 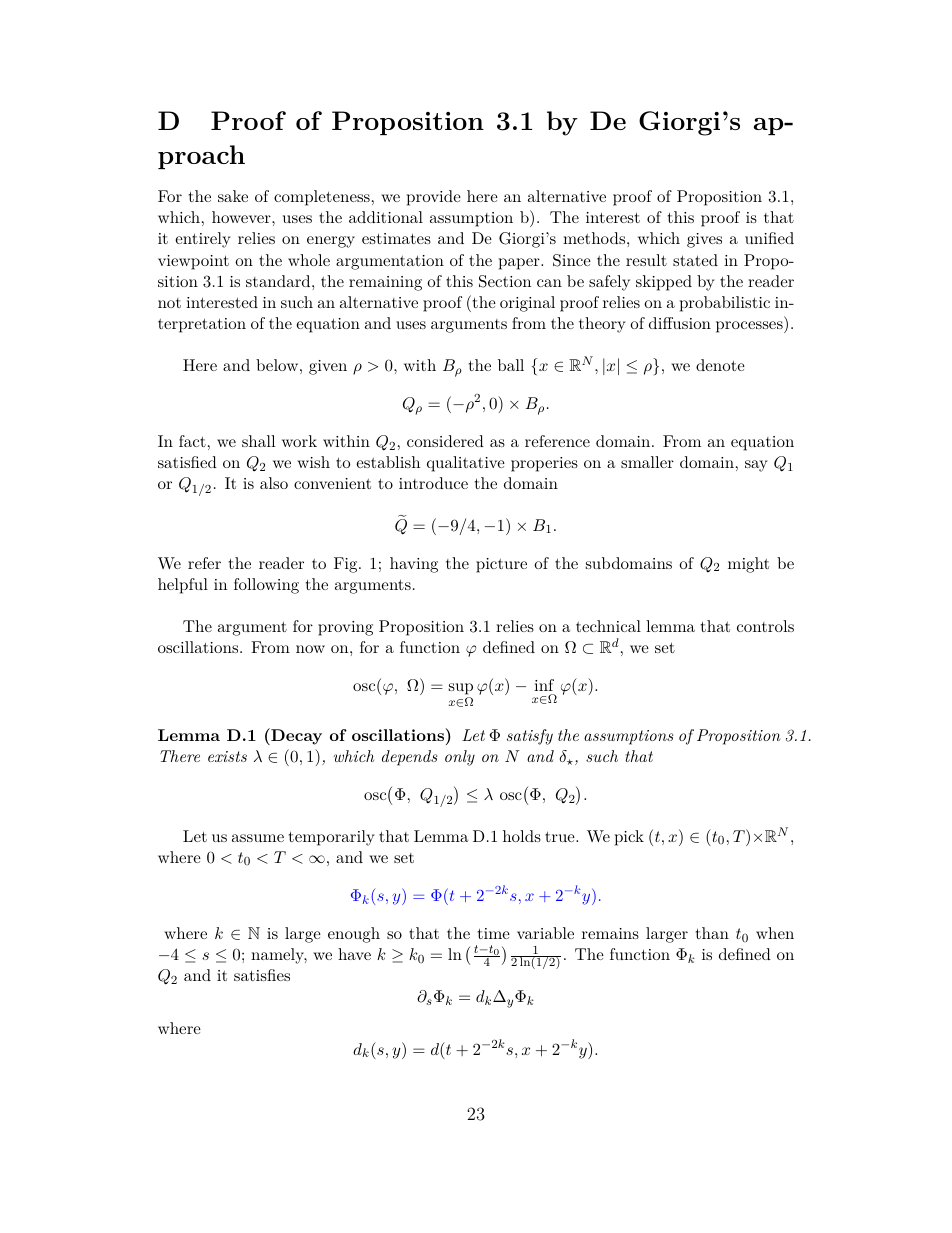 I want to click on say, so click(x=756, y=466).
